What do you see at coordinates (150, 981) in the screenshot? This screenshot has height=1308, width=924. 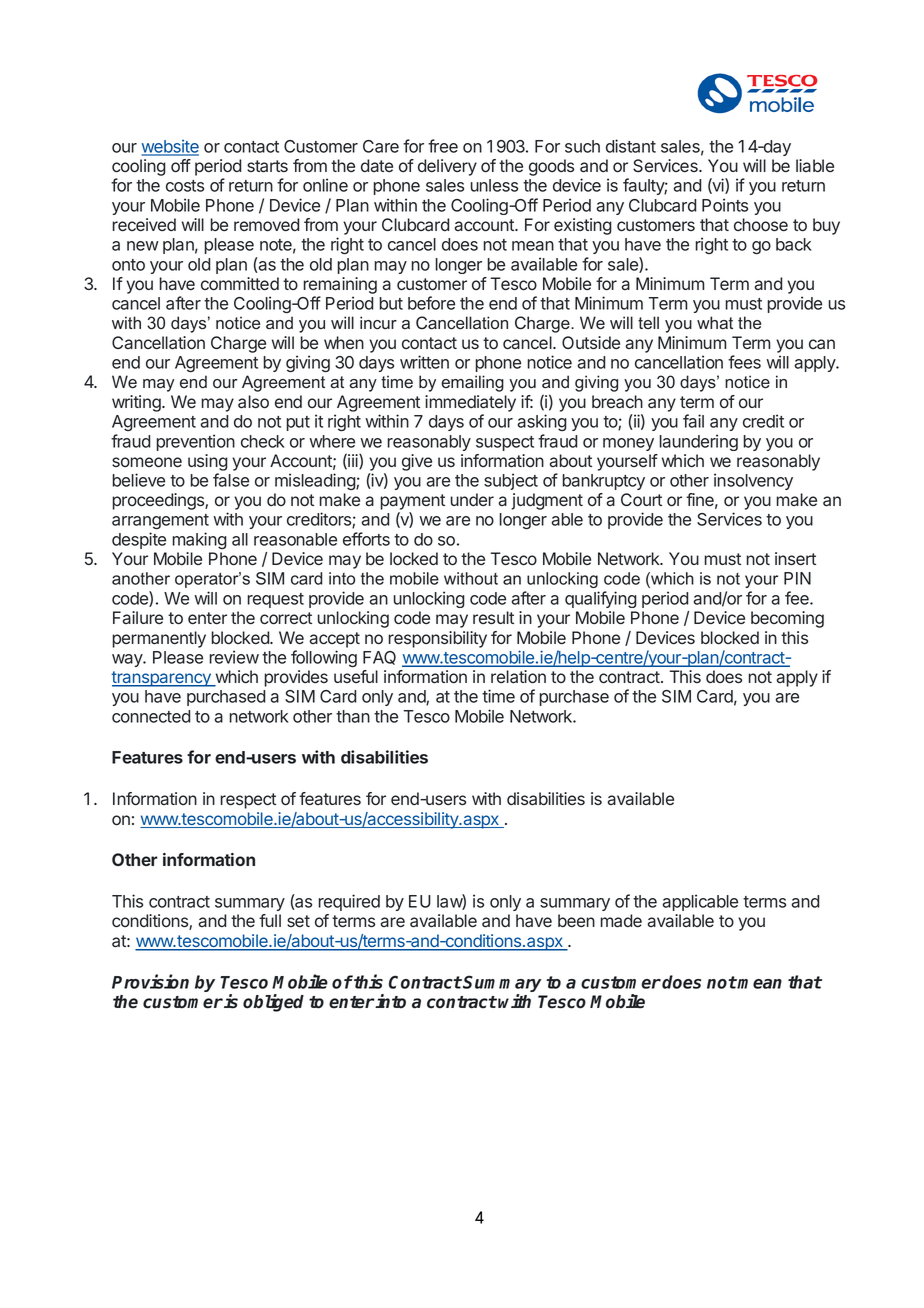 I see `Provision` at bounding box center [150, 981].
